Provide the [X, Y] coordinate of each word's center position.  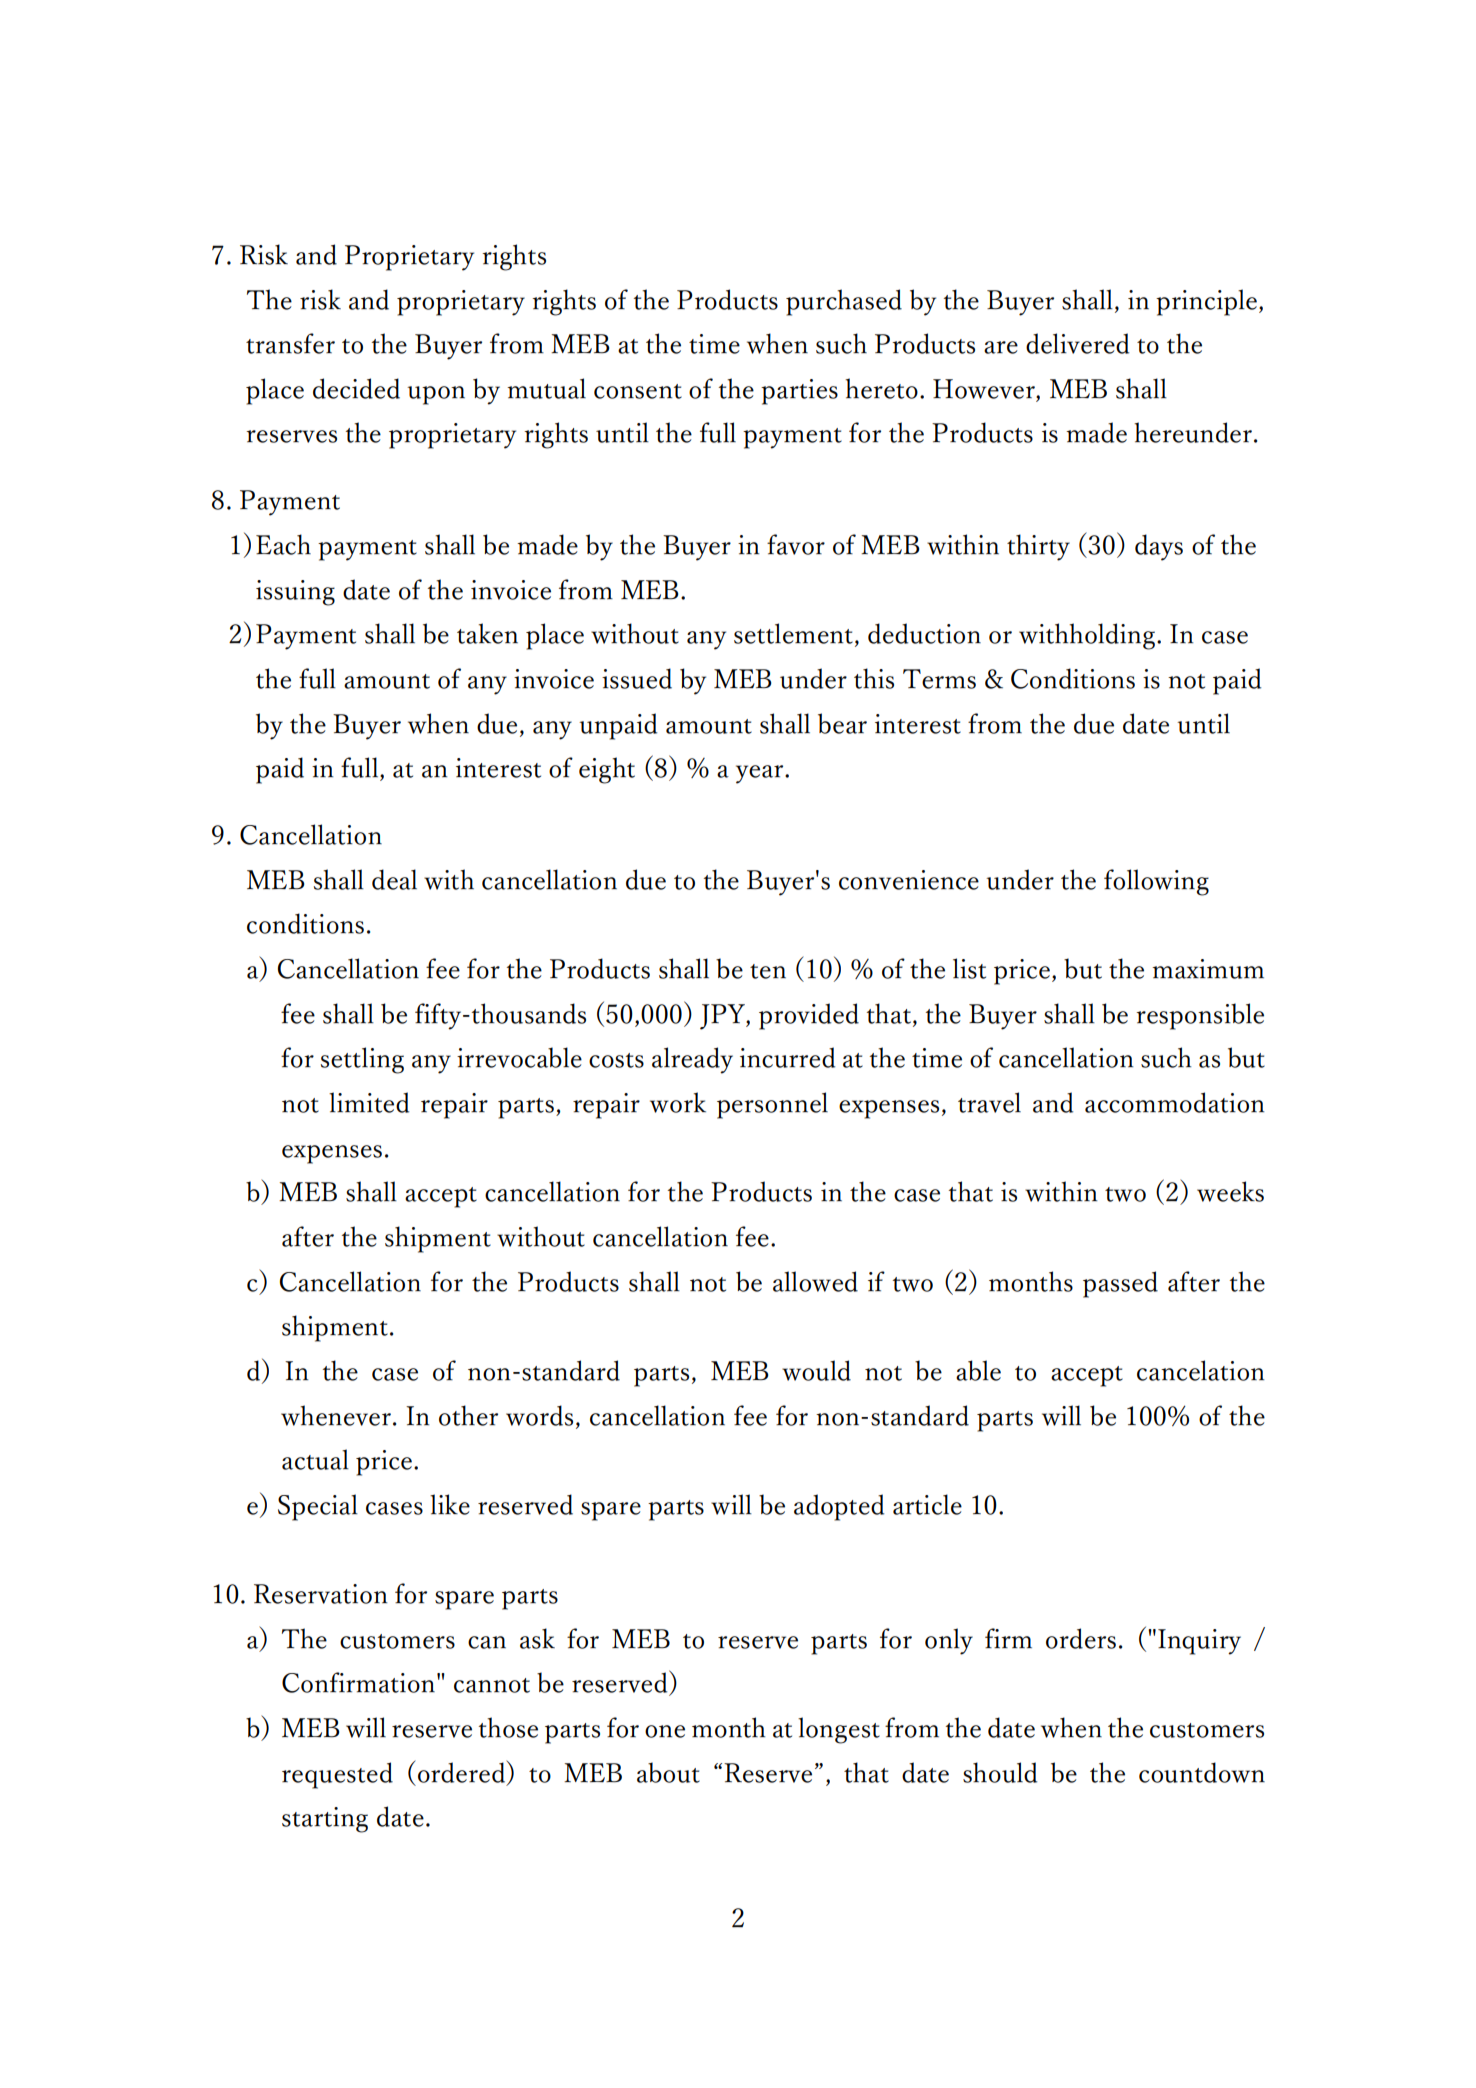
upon [436, 395]
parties [799, 392]
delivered [1077, 343]
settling [362, 1060]
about [668, 1772]
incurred [787, 1057]
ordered [463, 1772]
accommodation [1174, 1102]
